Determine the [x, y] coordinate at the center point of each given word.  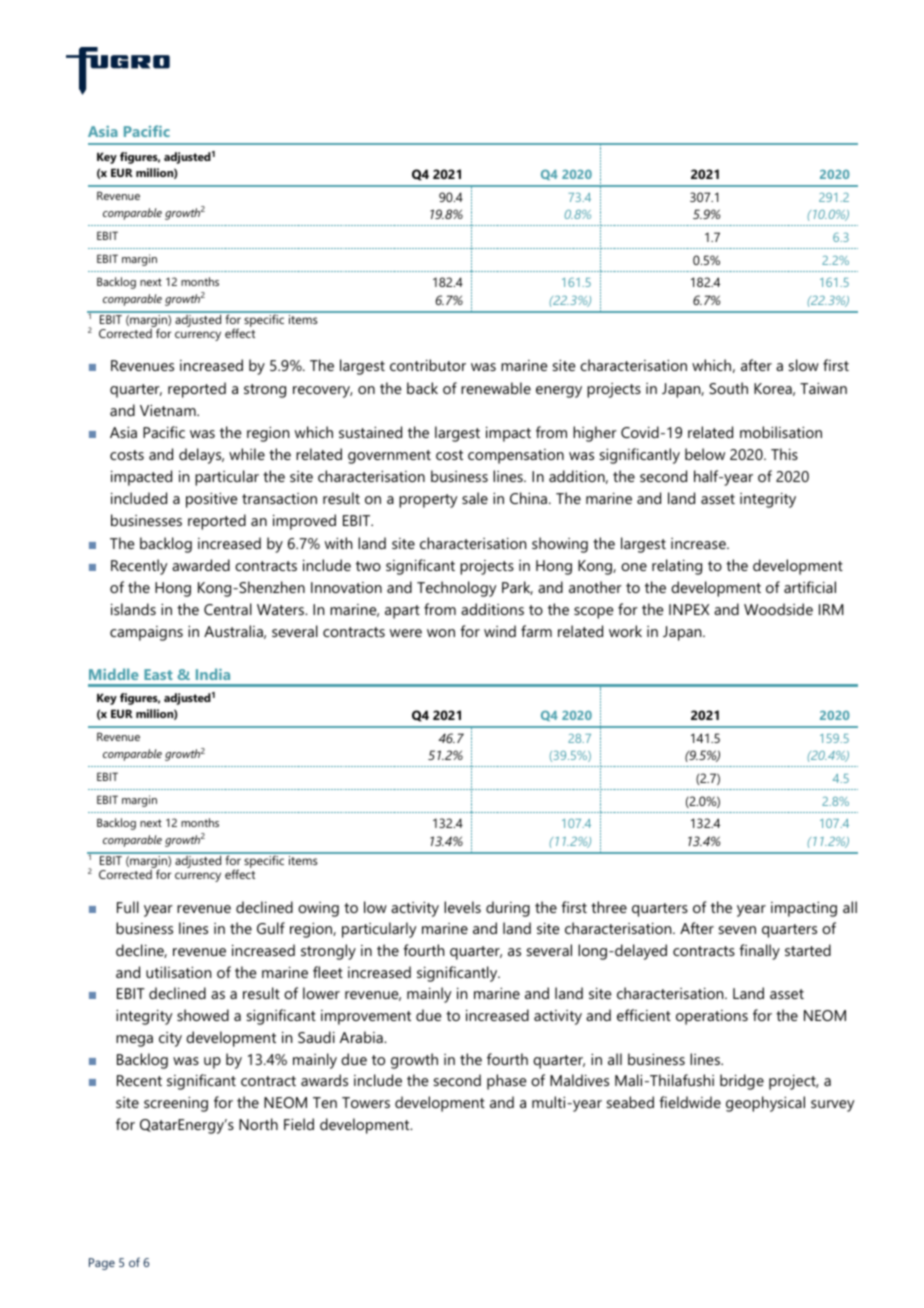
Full [128, 907]
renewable [496, 388]
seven [737, 930]
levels [462, 907]
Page [102, 1264]
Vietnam [169, 410]
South [728, 388]
